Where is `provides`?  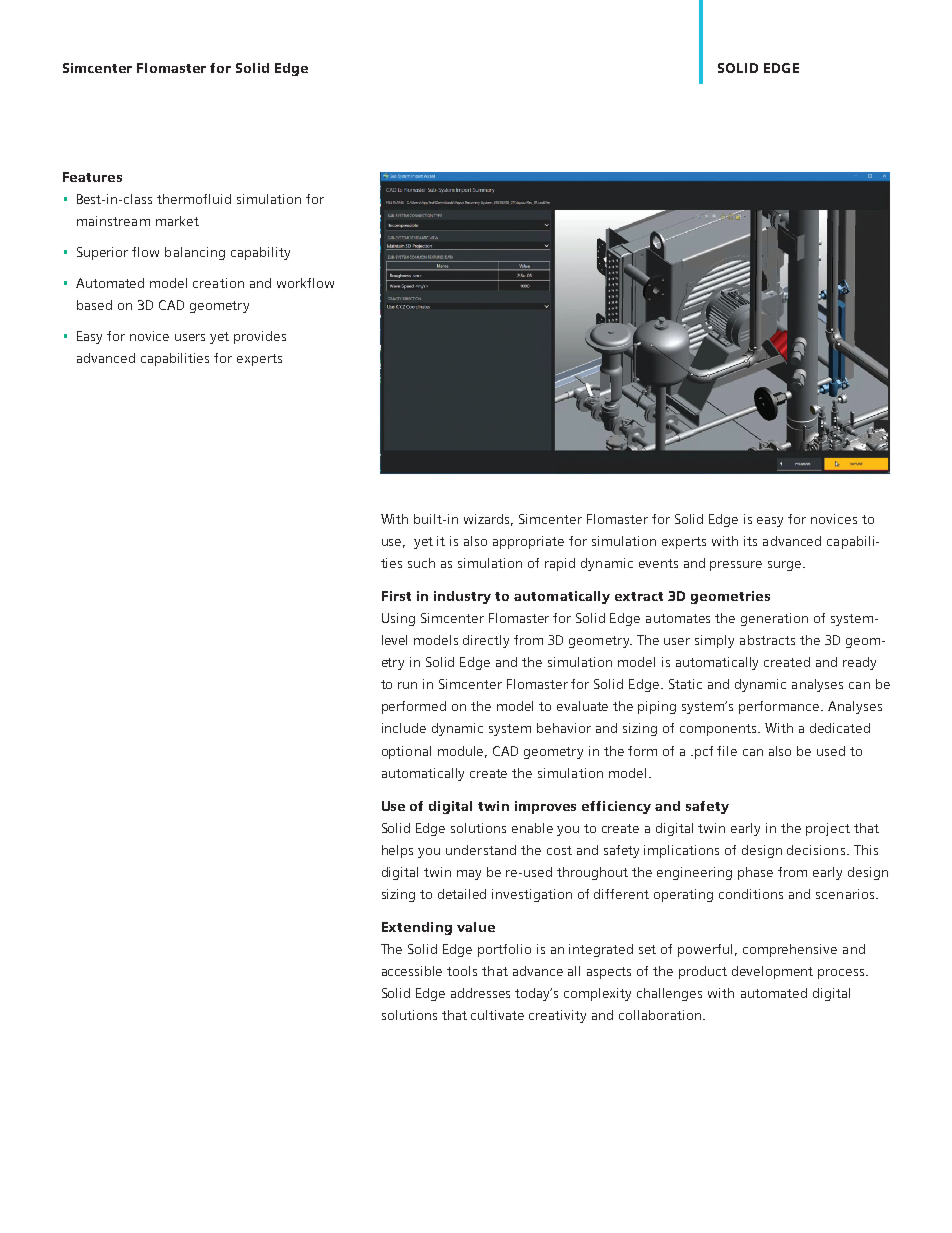 provides is located at coordinates (260, 337).
